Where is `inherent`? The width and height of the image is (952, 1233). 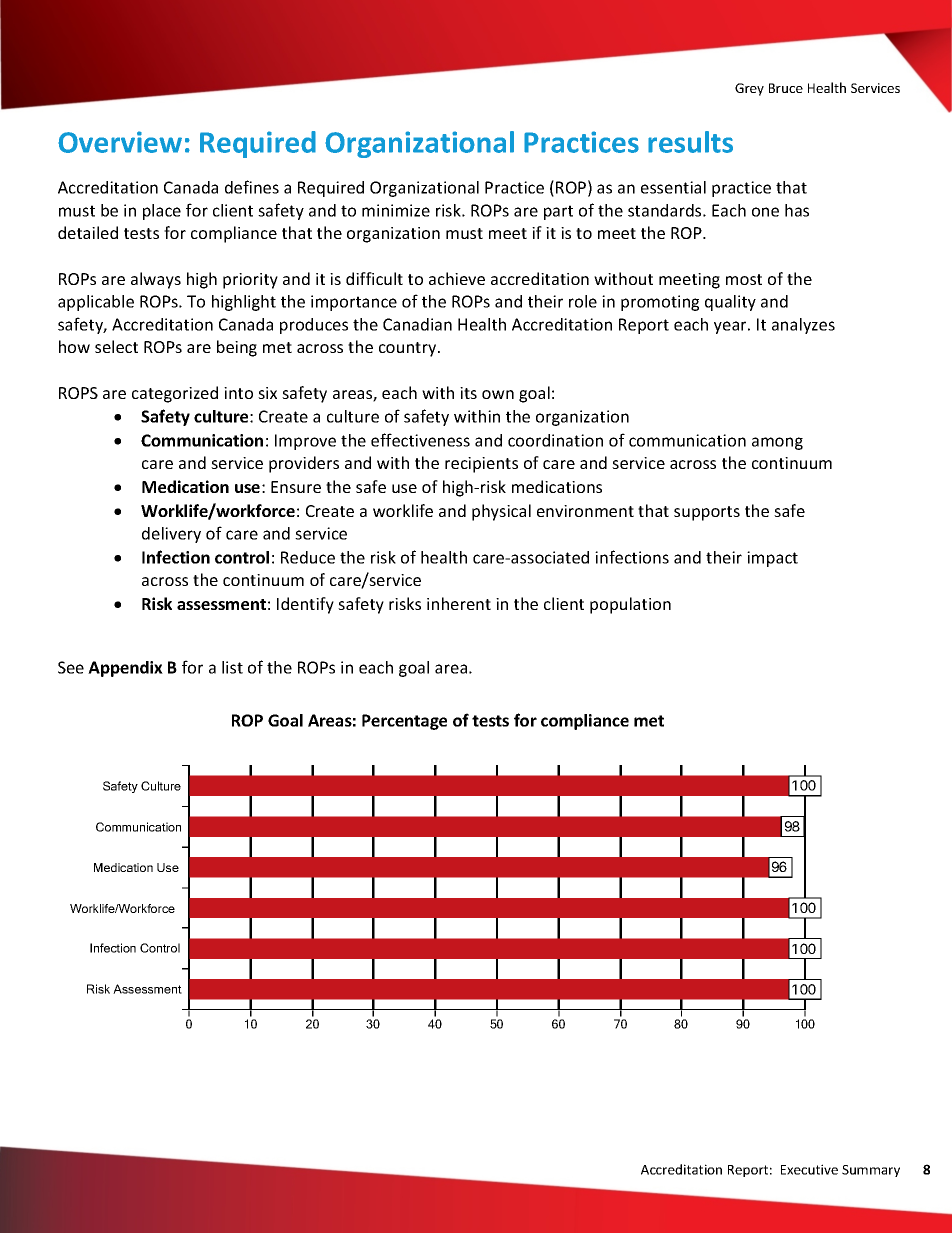
inherent is located at coordinates (459, 603).
